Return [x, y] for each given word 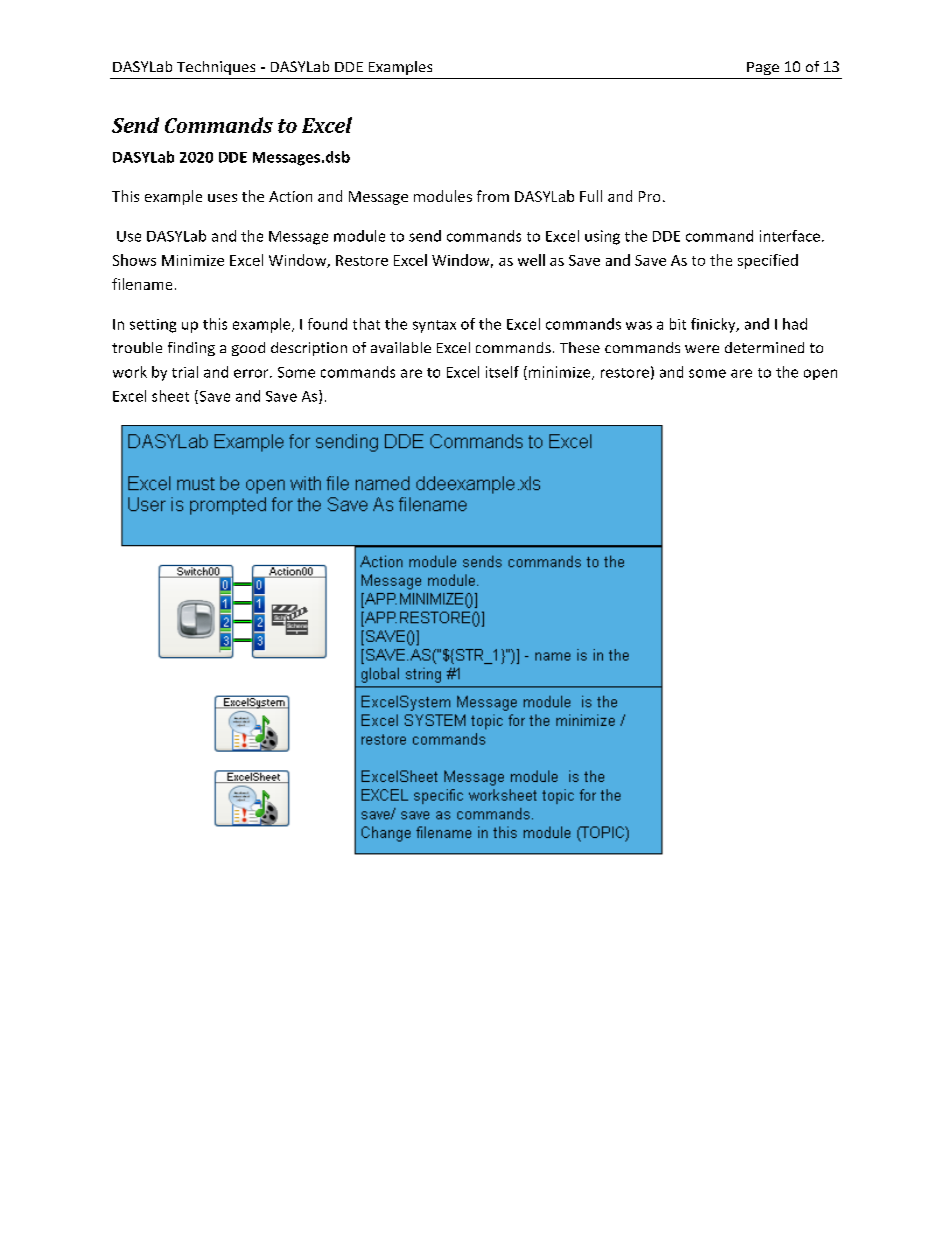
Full [591, 196]
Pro [649, 196]
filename [142, 284]
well [531, 260]
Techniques [216, 68]
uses [222, 198]
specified [768, 261]
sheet [170, 396]
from [493, 196]
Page [763, 68]
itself [502, 372]
